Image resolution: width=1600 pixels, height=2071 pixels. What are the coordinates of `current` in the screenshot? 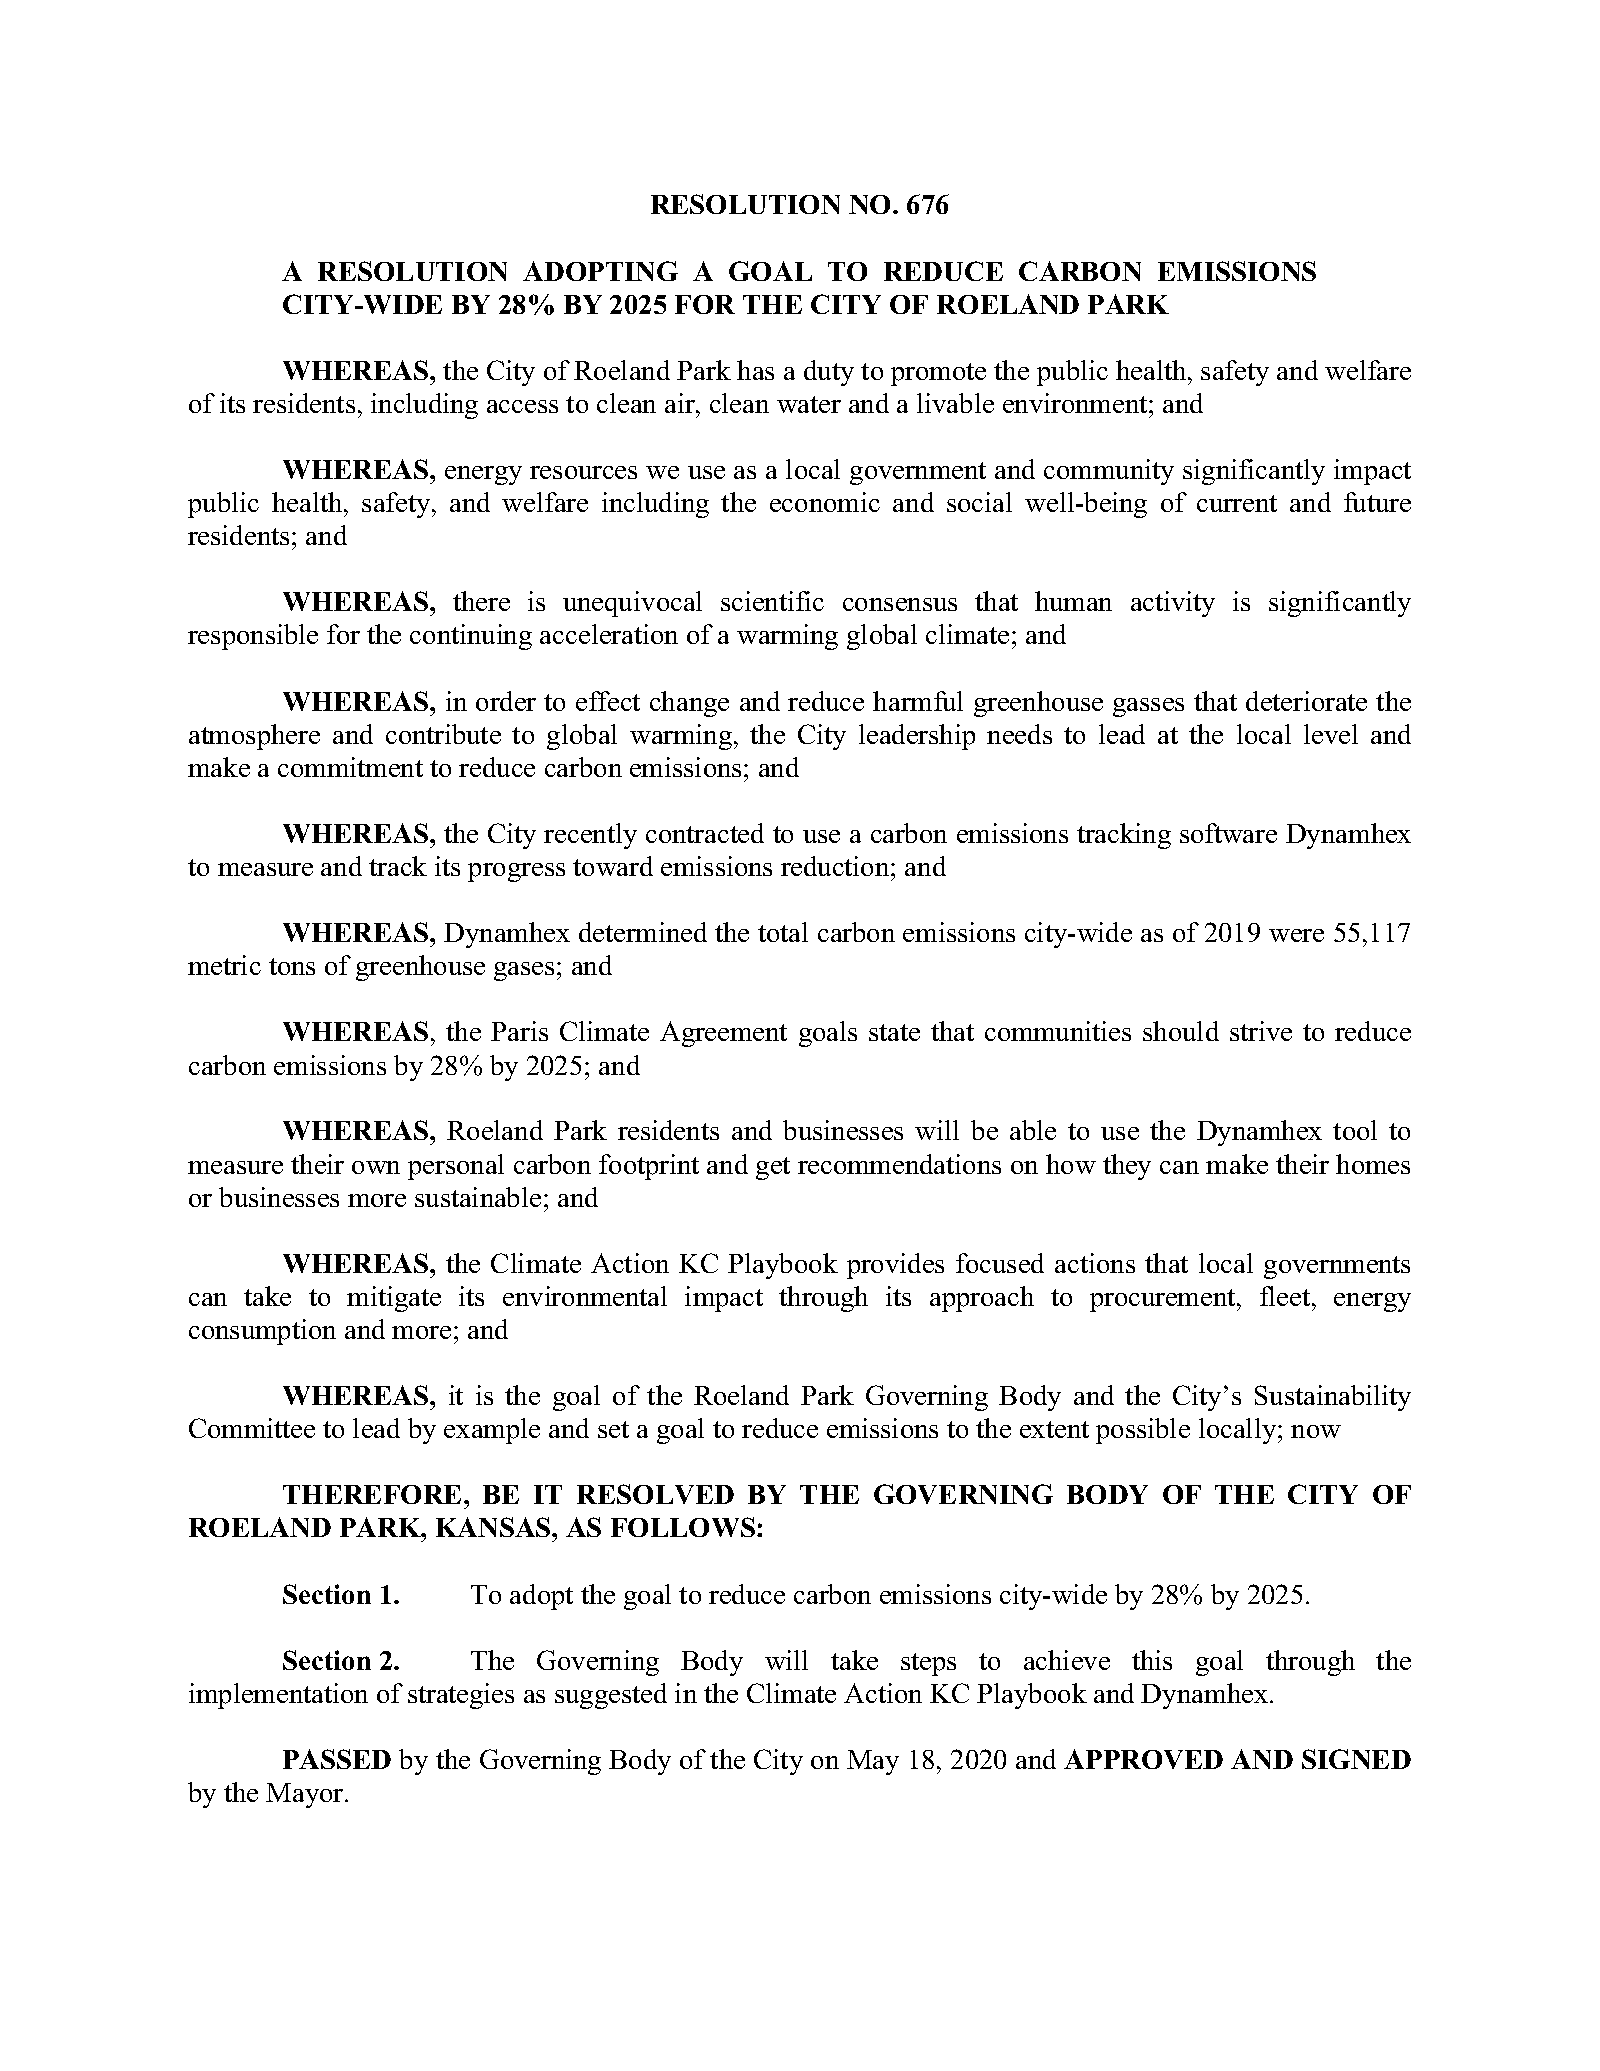 It's located at (1237, 503).
